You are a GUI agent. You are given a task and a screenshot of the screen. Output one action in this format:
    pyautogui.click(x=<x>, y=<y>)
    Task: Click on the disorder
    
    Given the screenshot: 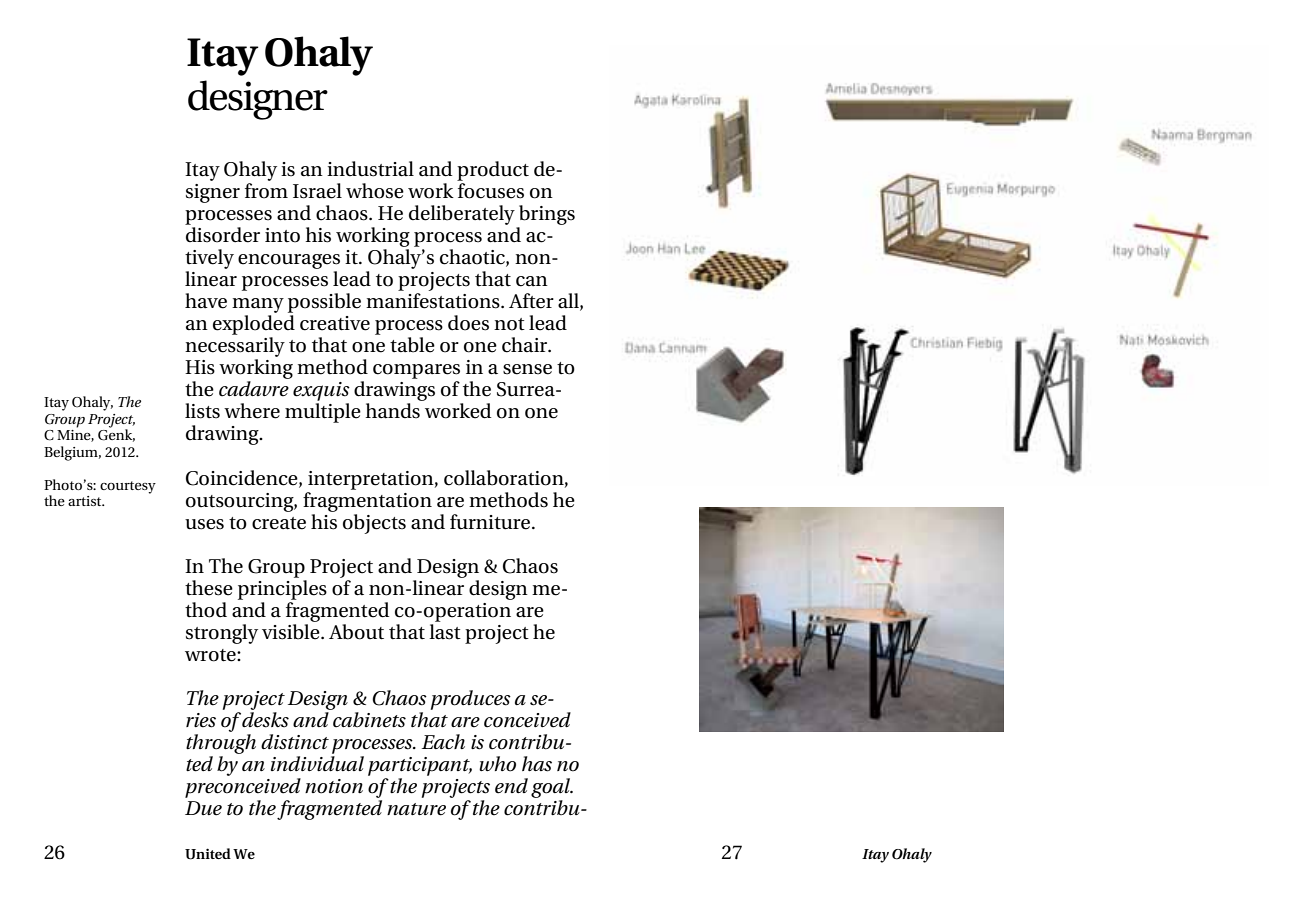 What is the action you would take?
    pyautogui.click(x=223, y=235)
